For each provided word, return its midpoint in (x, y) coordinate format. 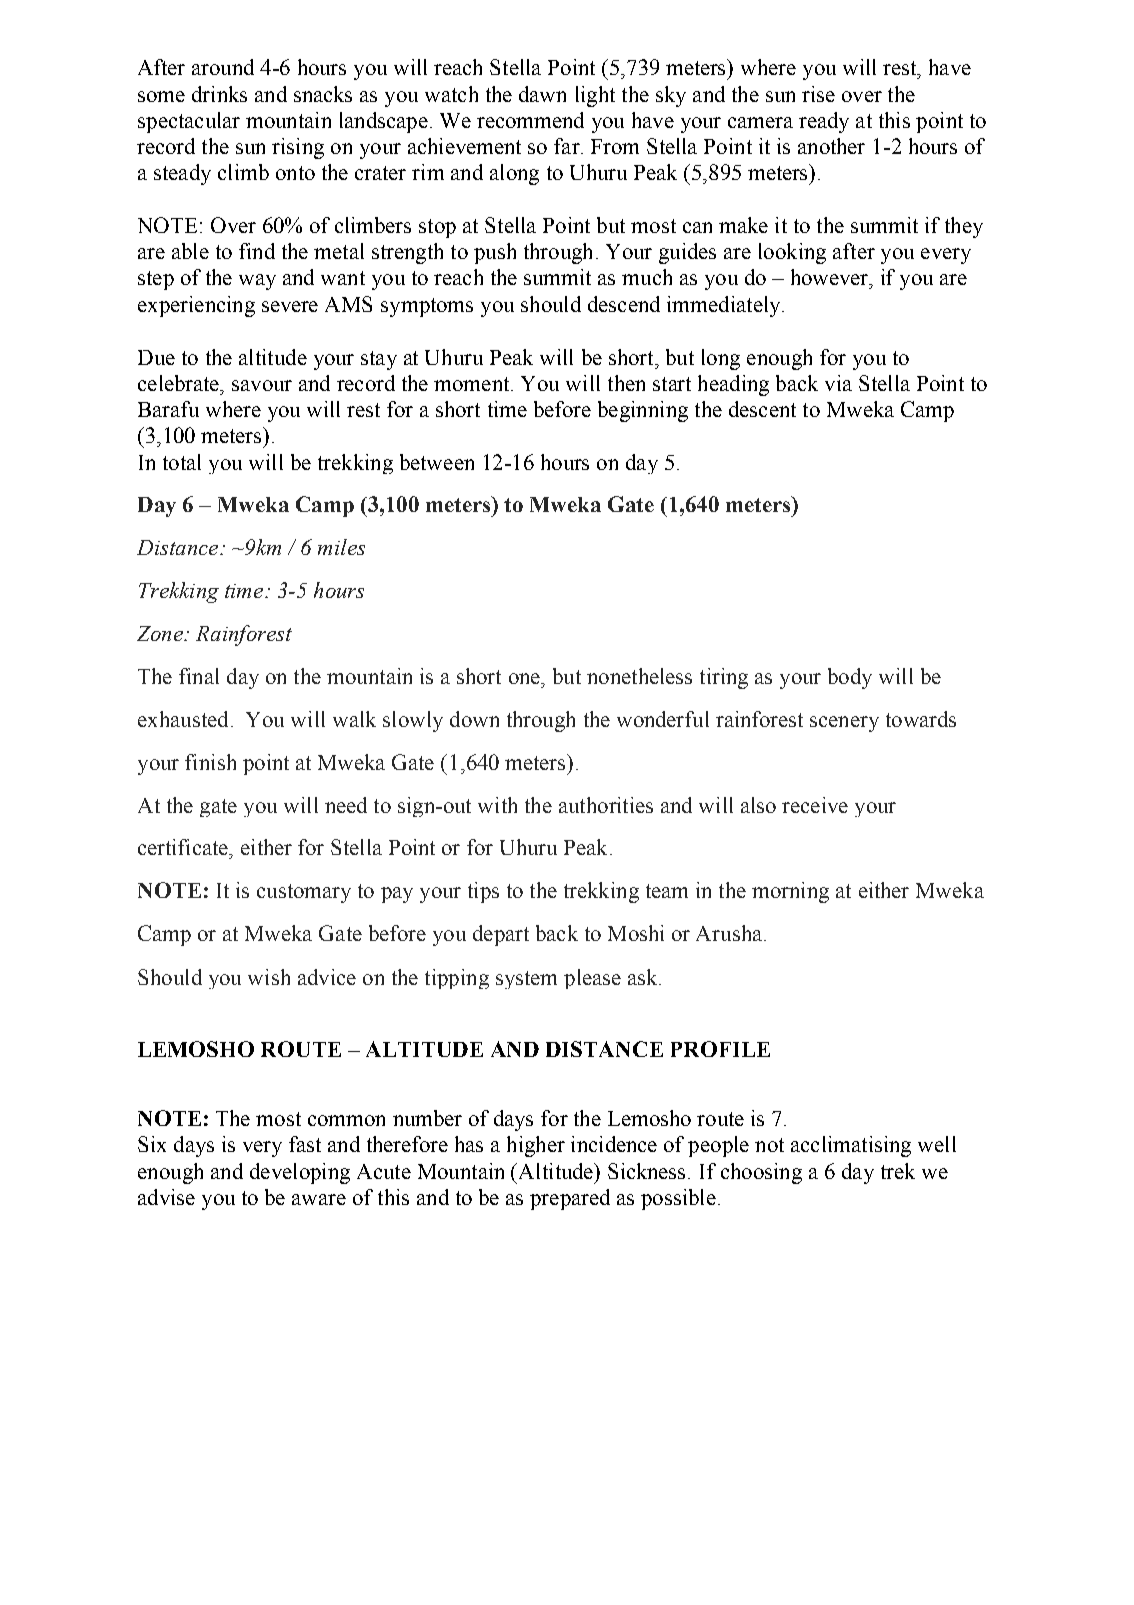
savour (262, 385)
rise (818, 94)
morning (790, 892)
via (838, 383)
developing (300, 1173)
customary (304, 893)
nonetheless (639, 676)
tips (483, 892)
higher (536, 1146)
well (937, 1144)
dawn (542, 94)
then (626, 383)
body (850, 678)
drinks (219, 94)
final (199, 676)
